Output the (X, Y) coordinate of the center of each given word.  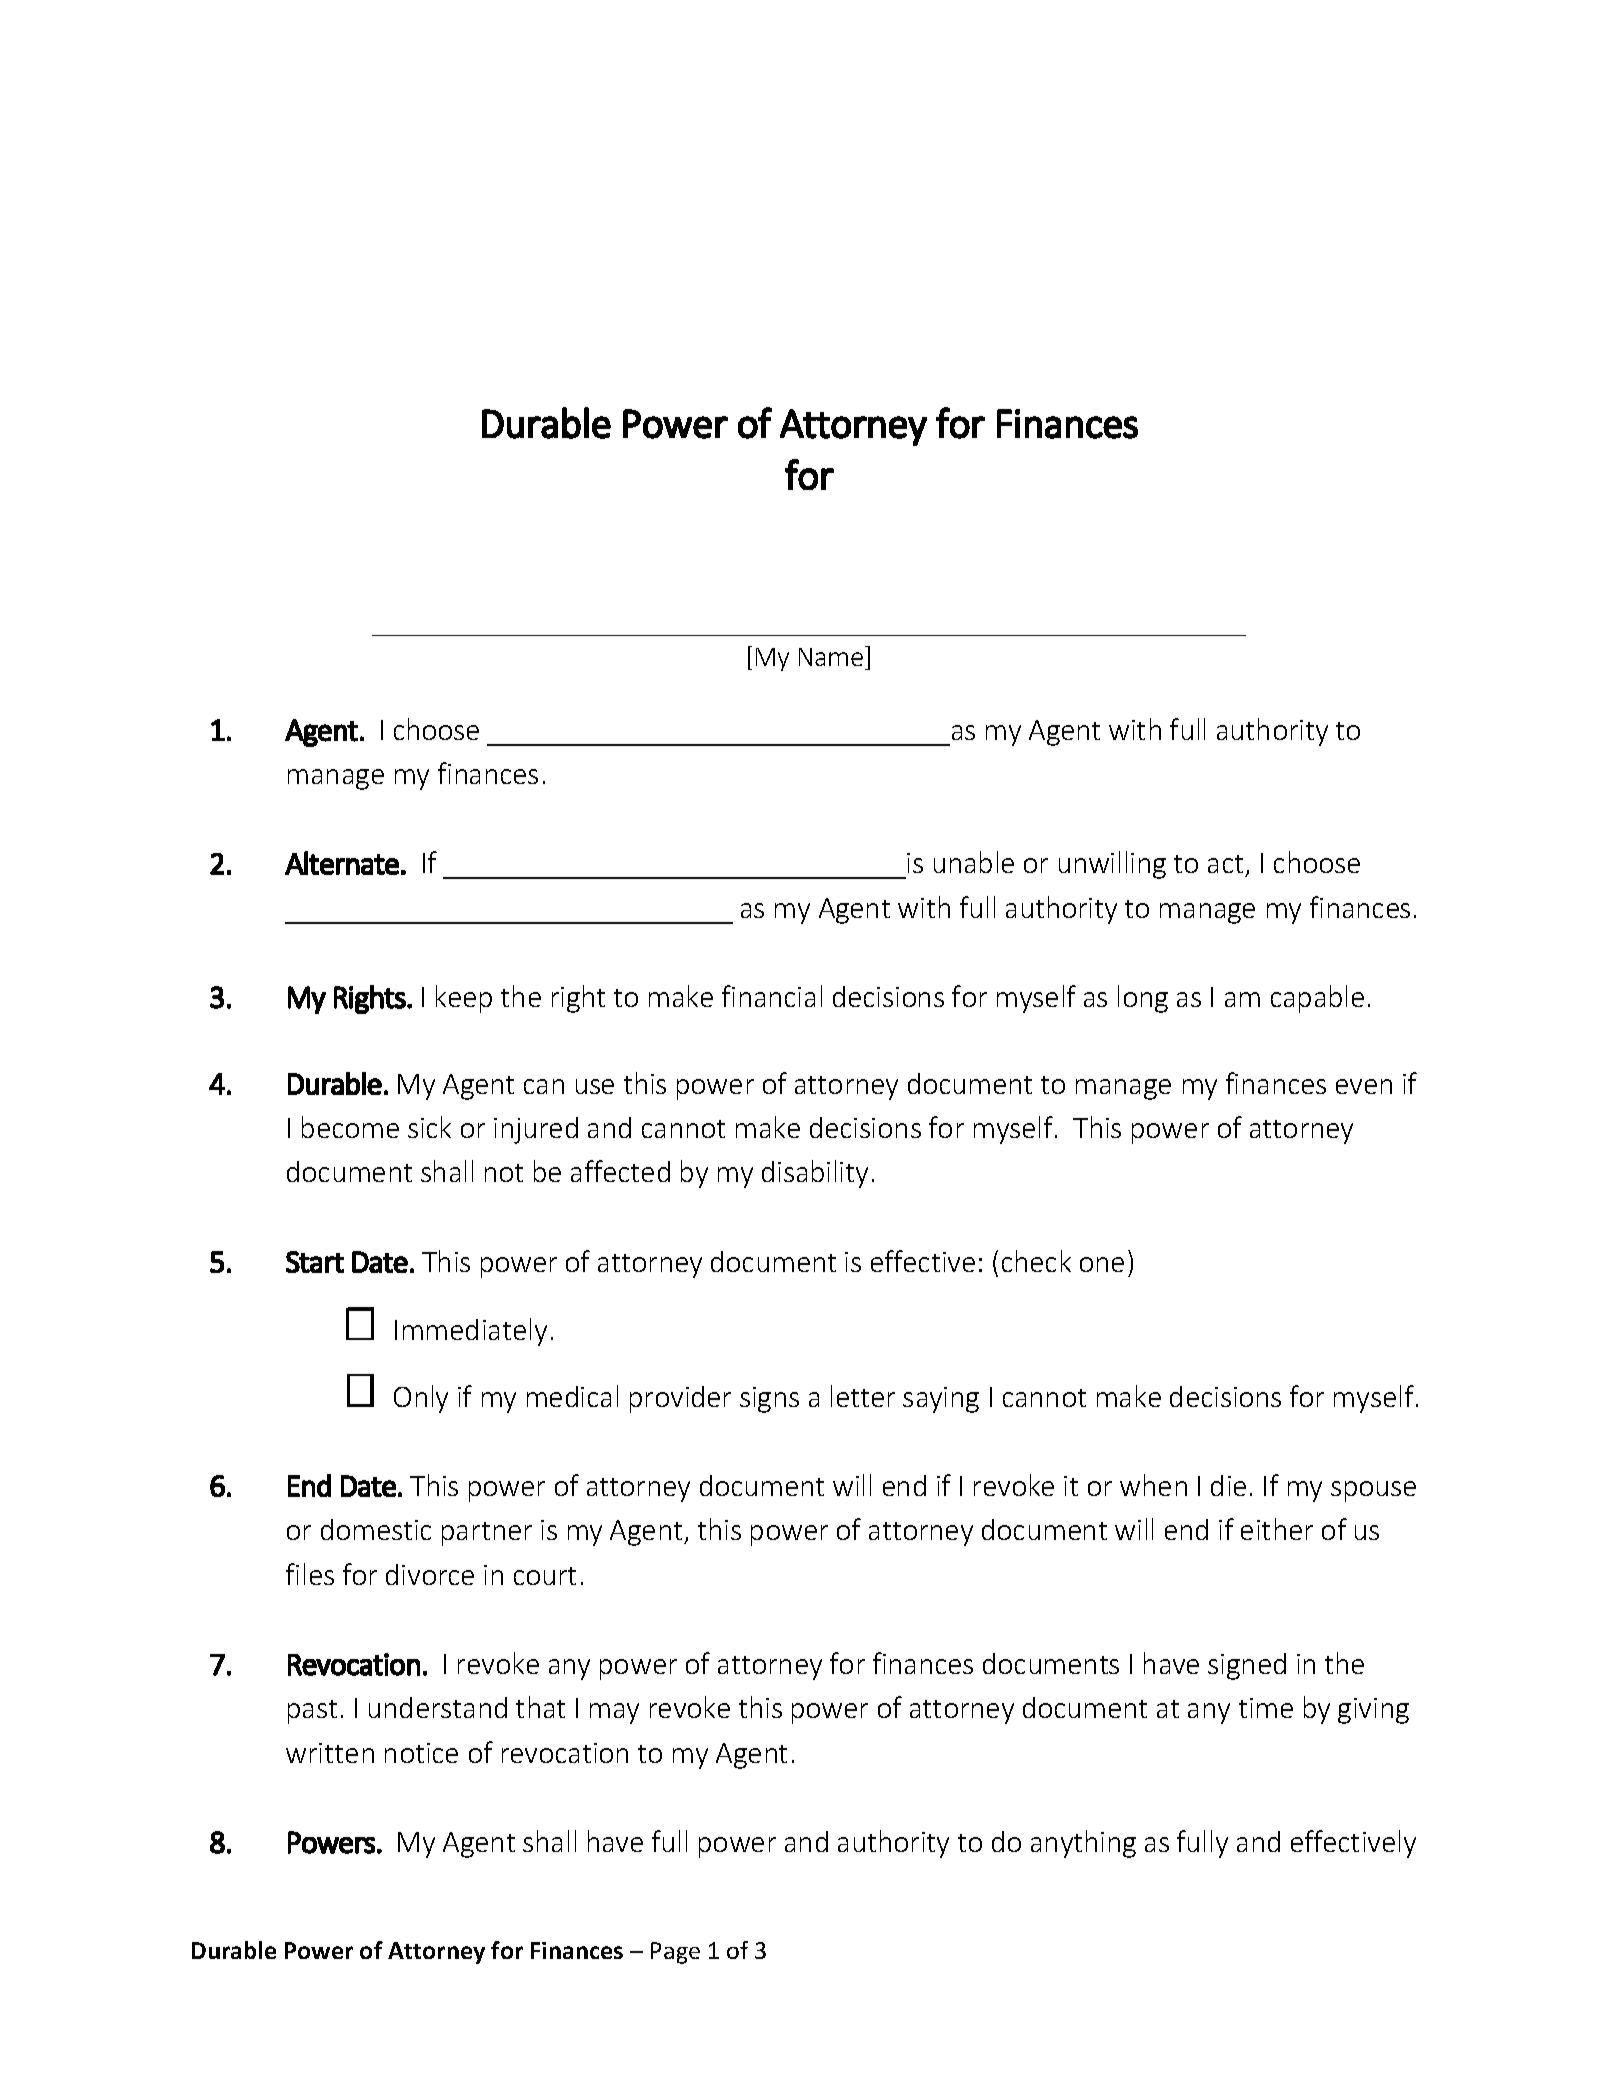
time (1266, 1708)
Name (832, 656)
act (1227, 866)
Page (675, 1953)
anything (1083, 1844)
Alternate (342, 863)
